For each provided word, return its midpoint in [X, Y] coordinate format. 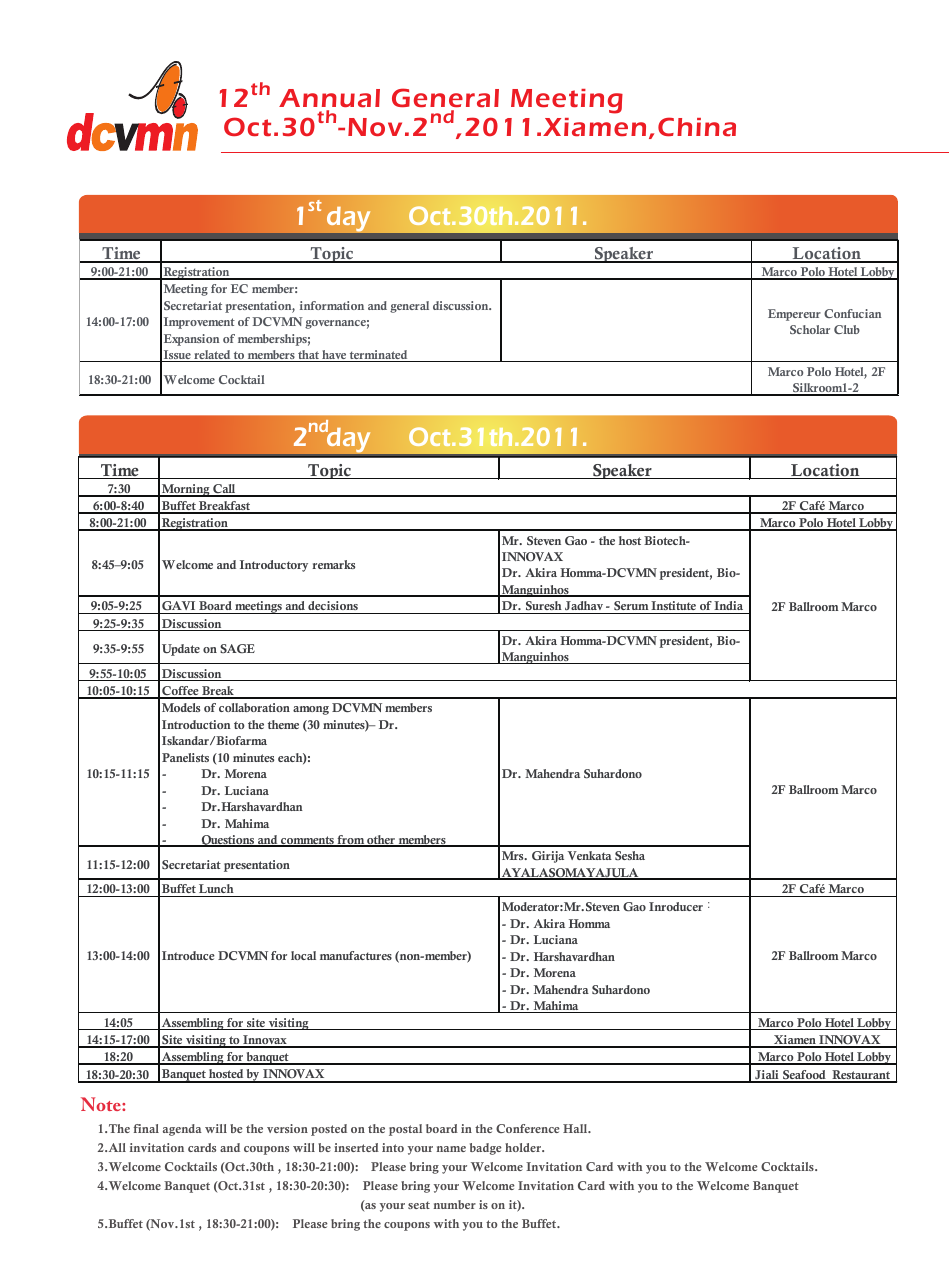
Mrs [514, 855]
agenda [182, 1130]
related [212, 356]
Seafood [804, 1076]
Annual [329, 98]
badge [486, 1149]
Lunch [216, 890]
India [729, 607]
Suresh [544, 607]
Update [181, 650]
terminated [379, 356]
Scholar [810, 329]
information [332, 305]
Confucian [852, 313]
